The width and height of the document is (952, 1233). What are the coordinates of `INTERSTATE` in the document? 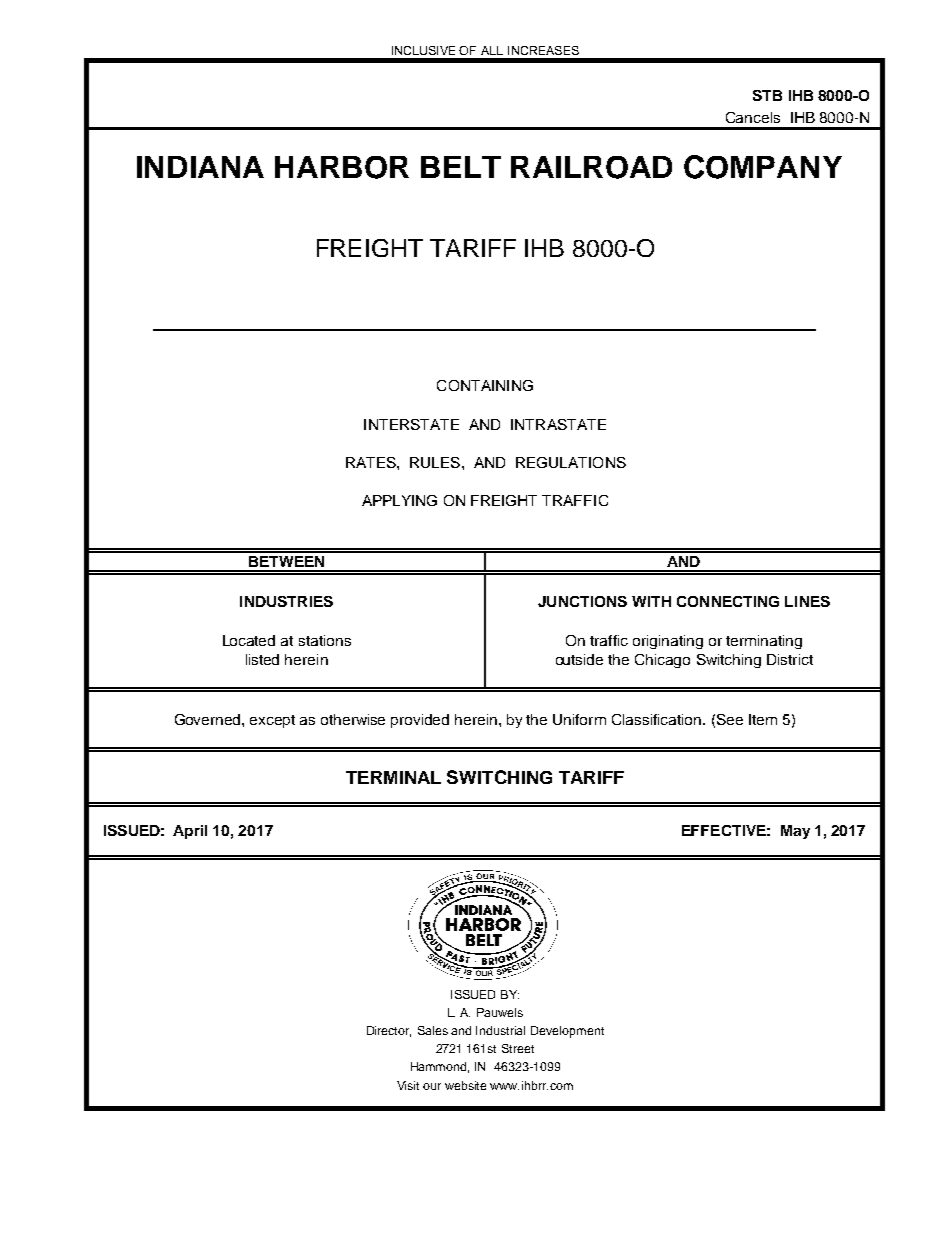 It's located at (411, 424).
